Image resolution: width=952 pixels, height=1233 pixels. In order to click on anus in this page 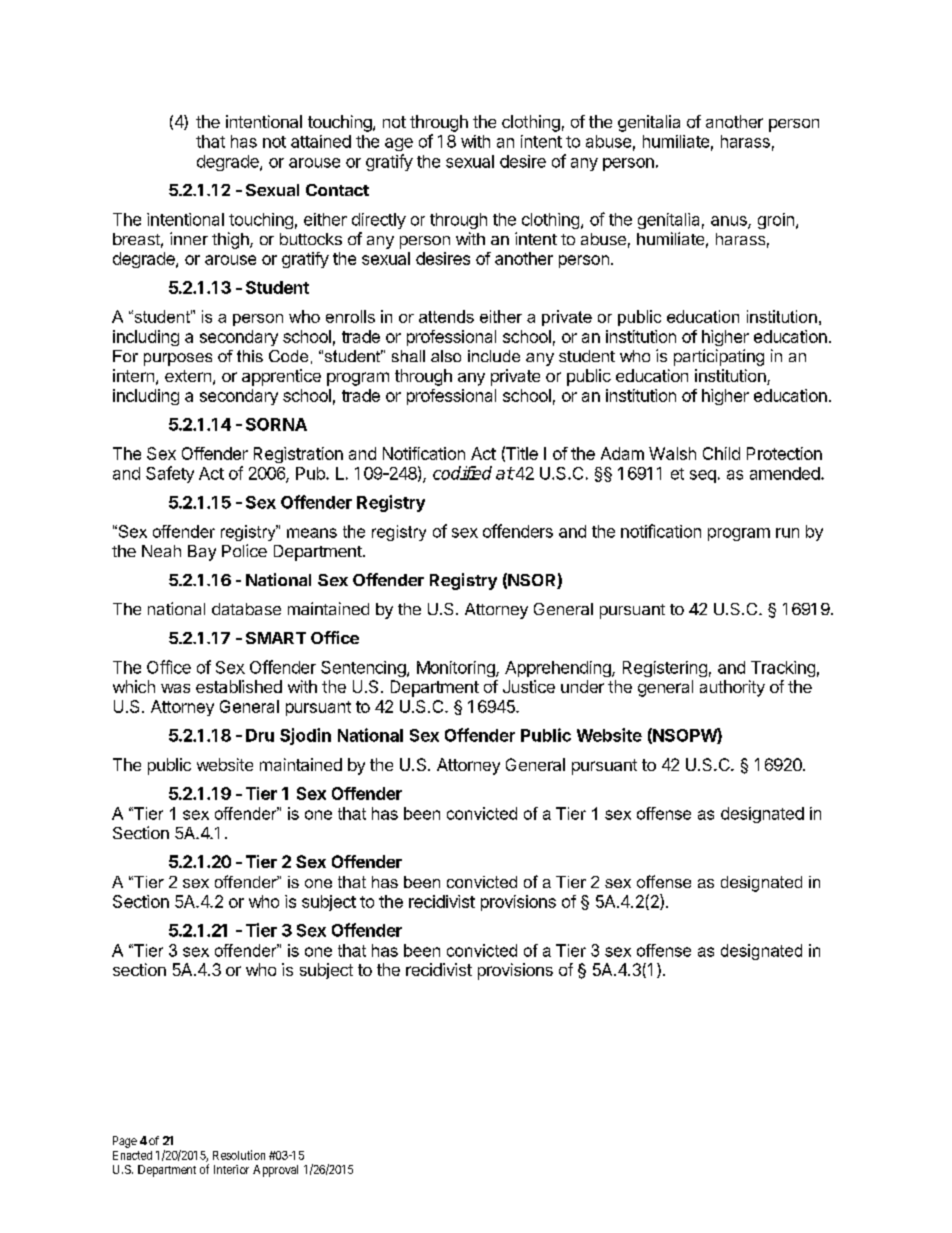, I will do `click(730, 222)`.
